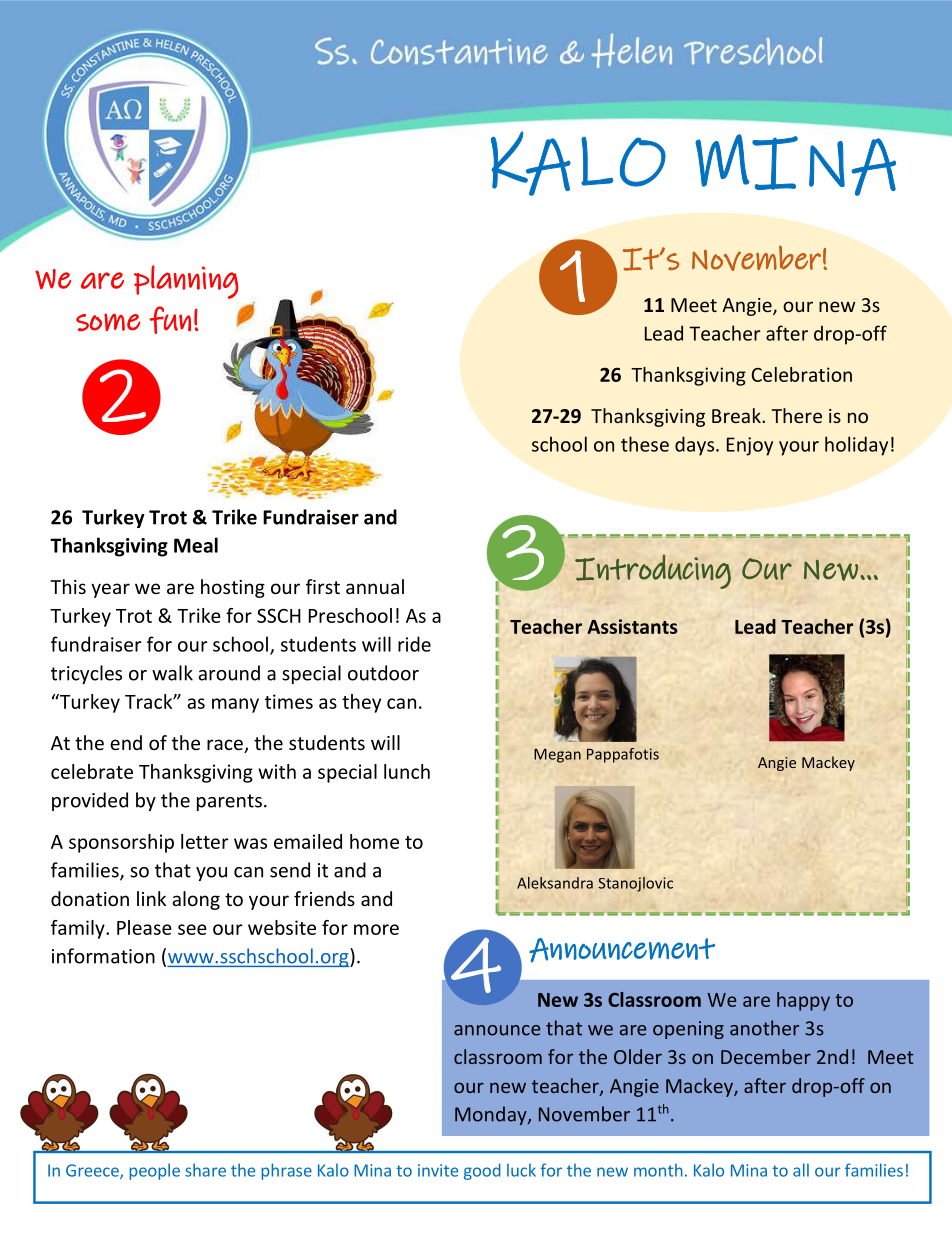 The height and width of the document is (1233, 952). I want to click on Megan, so click(557, 756).
